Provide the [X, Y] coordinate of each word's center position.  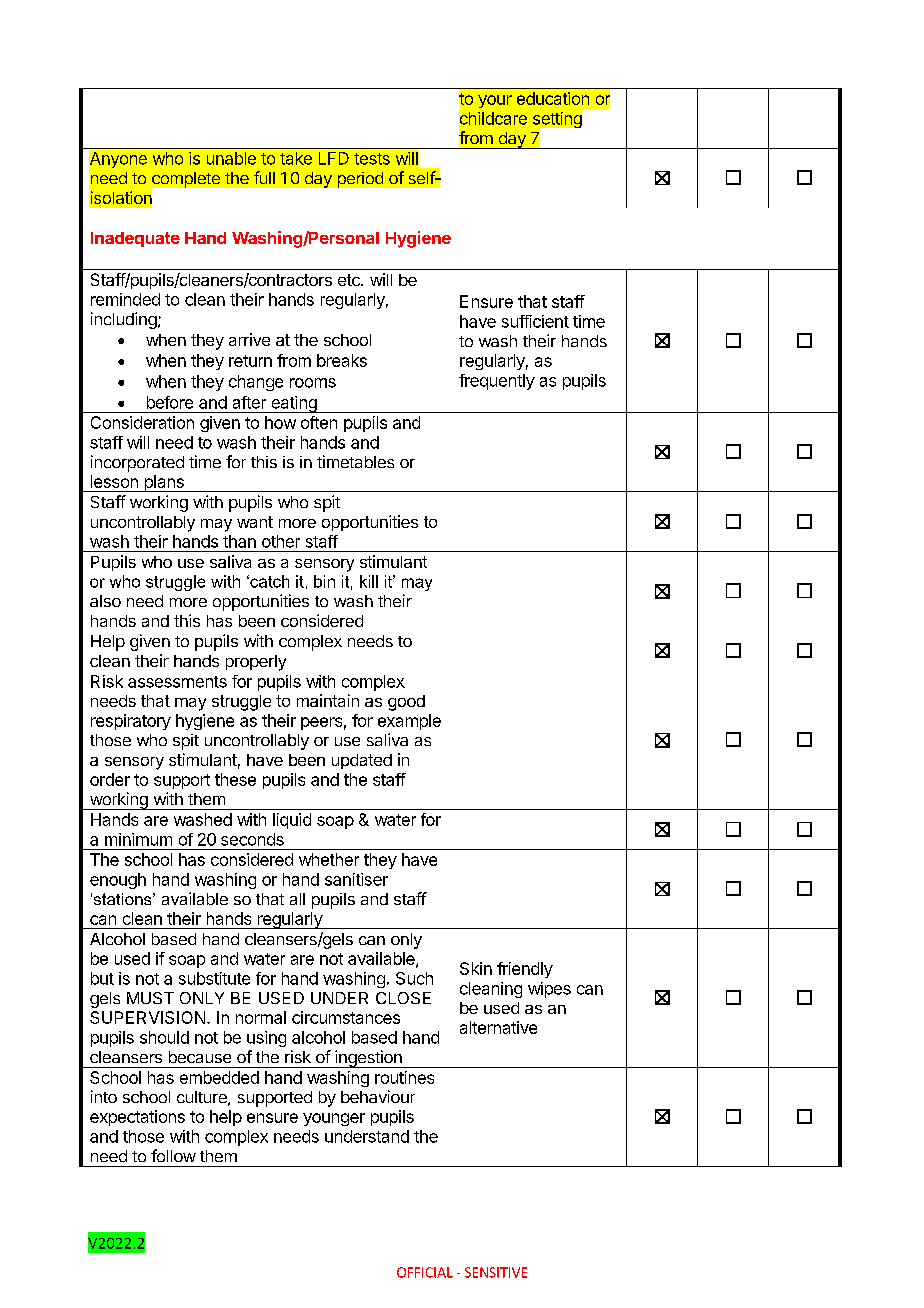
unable [231, 158]
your [495, 101]
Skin [476, 968]
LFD [334, 158]
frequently [497, 382]
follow [173, 1155]
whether [329, 859]
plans [164, 483]
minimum [138, 839]
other [281, 541]
